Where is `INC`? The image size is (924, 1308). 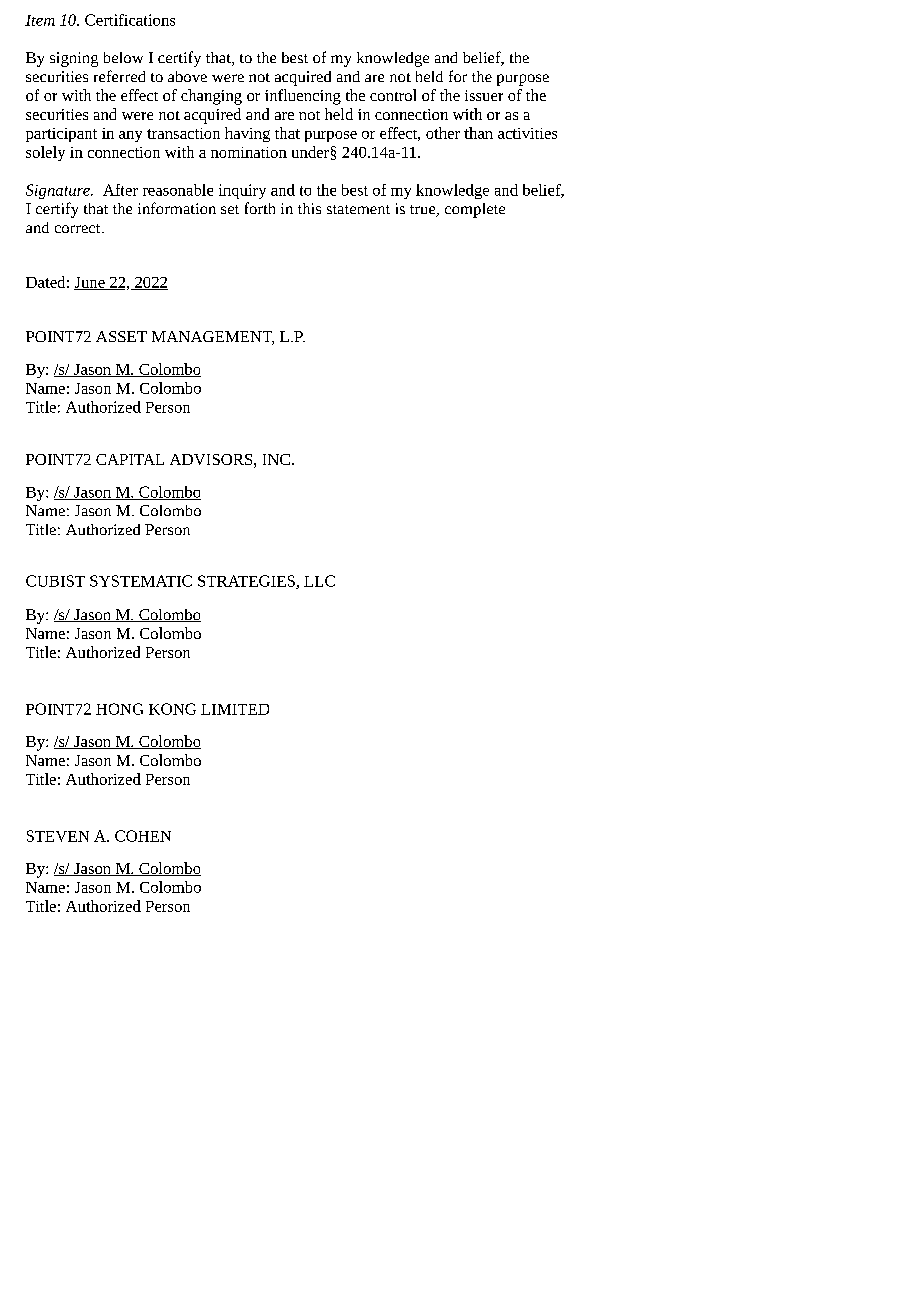 INC is located at coordinates (276, 459).
